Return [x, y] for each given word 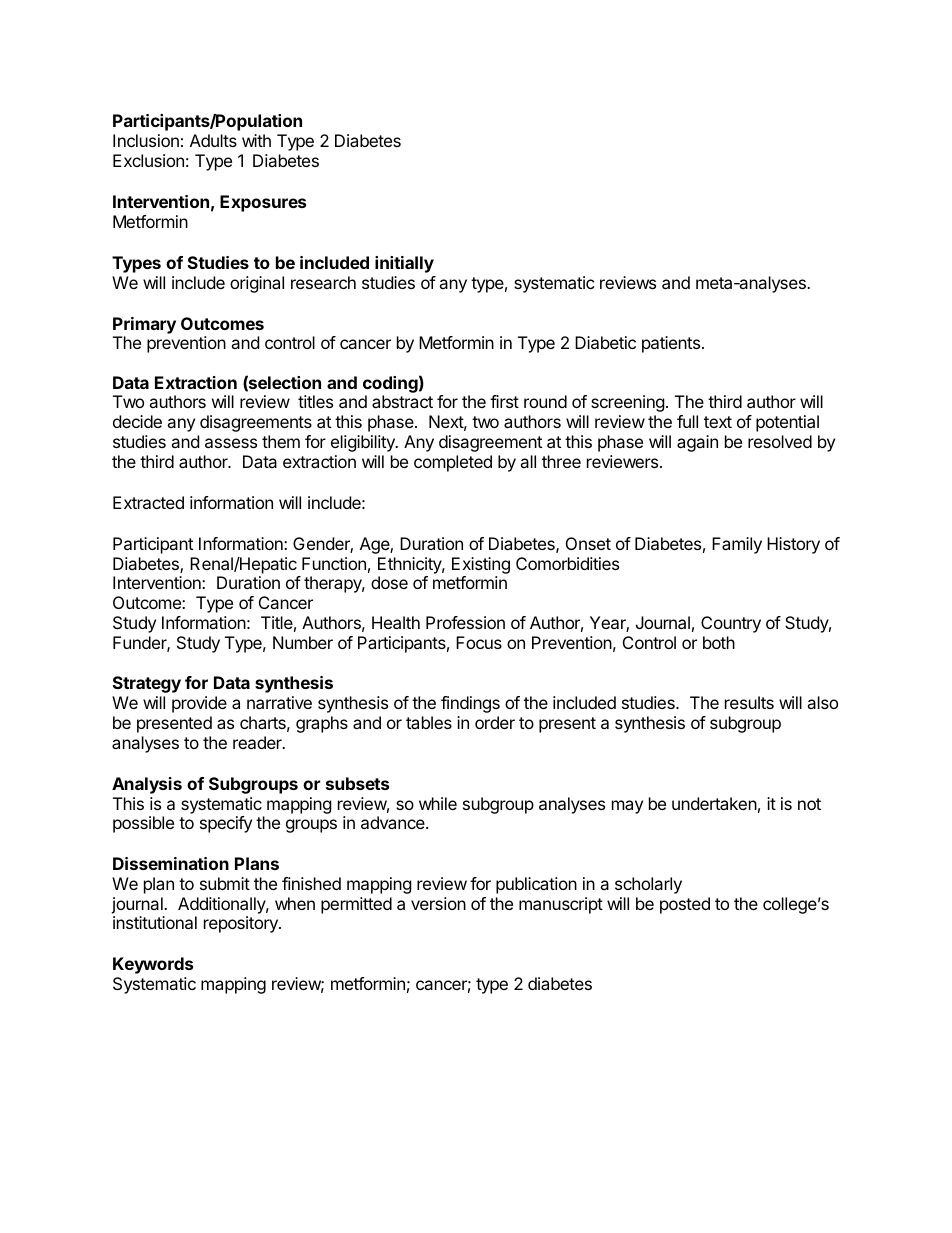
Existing [481, 565]
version [438, 903]
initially [404, 264]
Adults [213, 140]
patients [672, 344]
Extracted [148, 502]
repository [242, 924]
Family [737, 545]
